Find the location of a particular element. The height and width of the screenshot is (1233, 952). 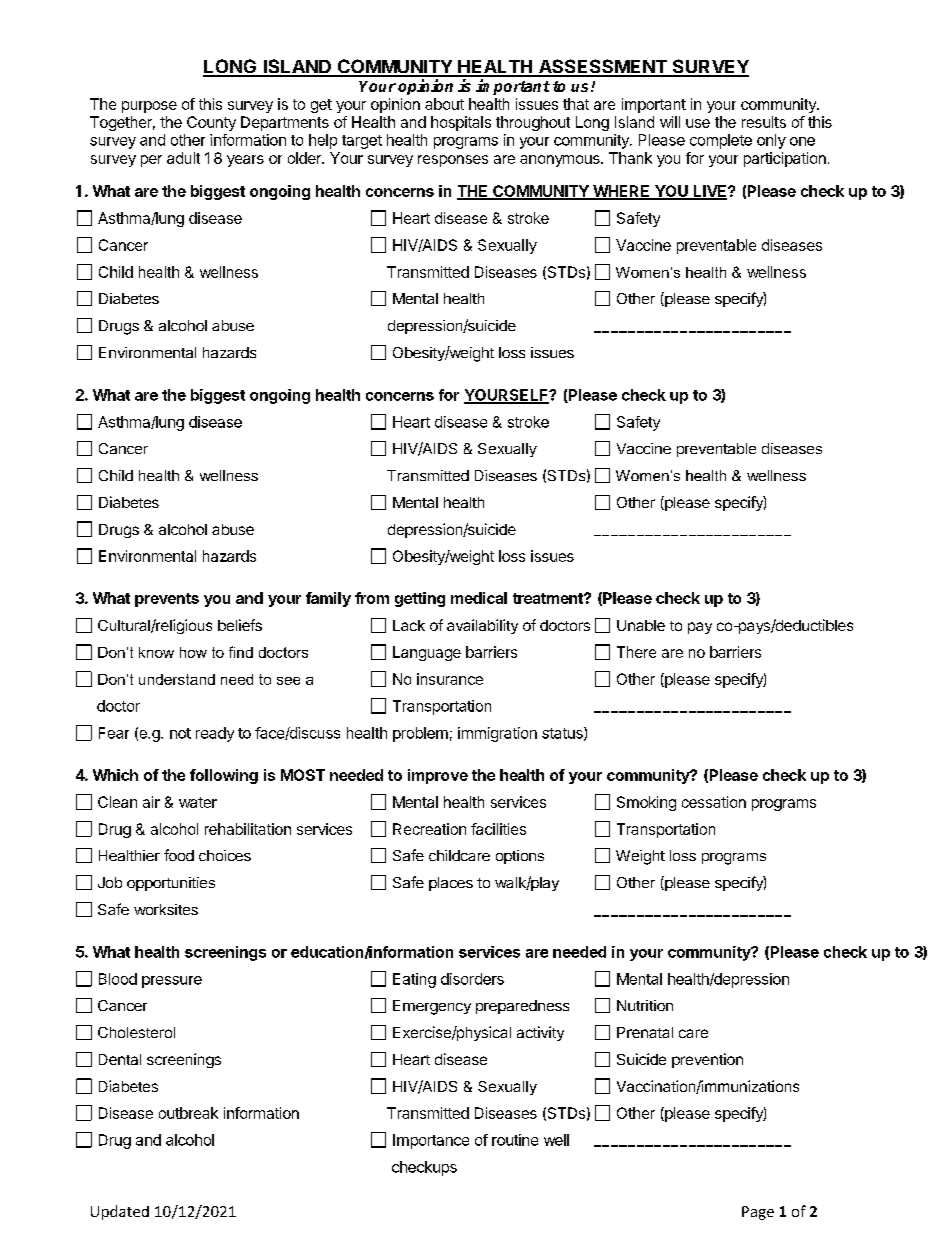

outbreak is located at coordinates (188, 1113).
